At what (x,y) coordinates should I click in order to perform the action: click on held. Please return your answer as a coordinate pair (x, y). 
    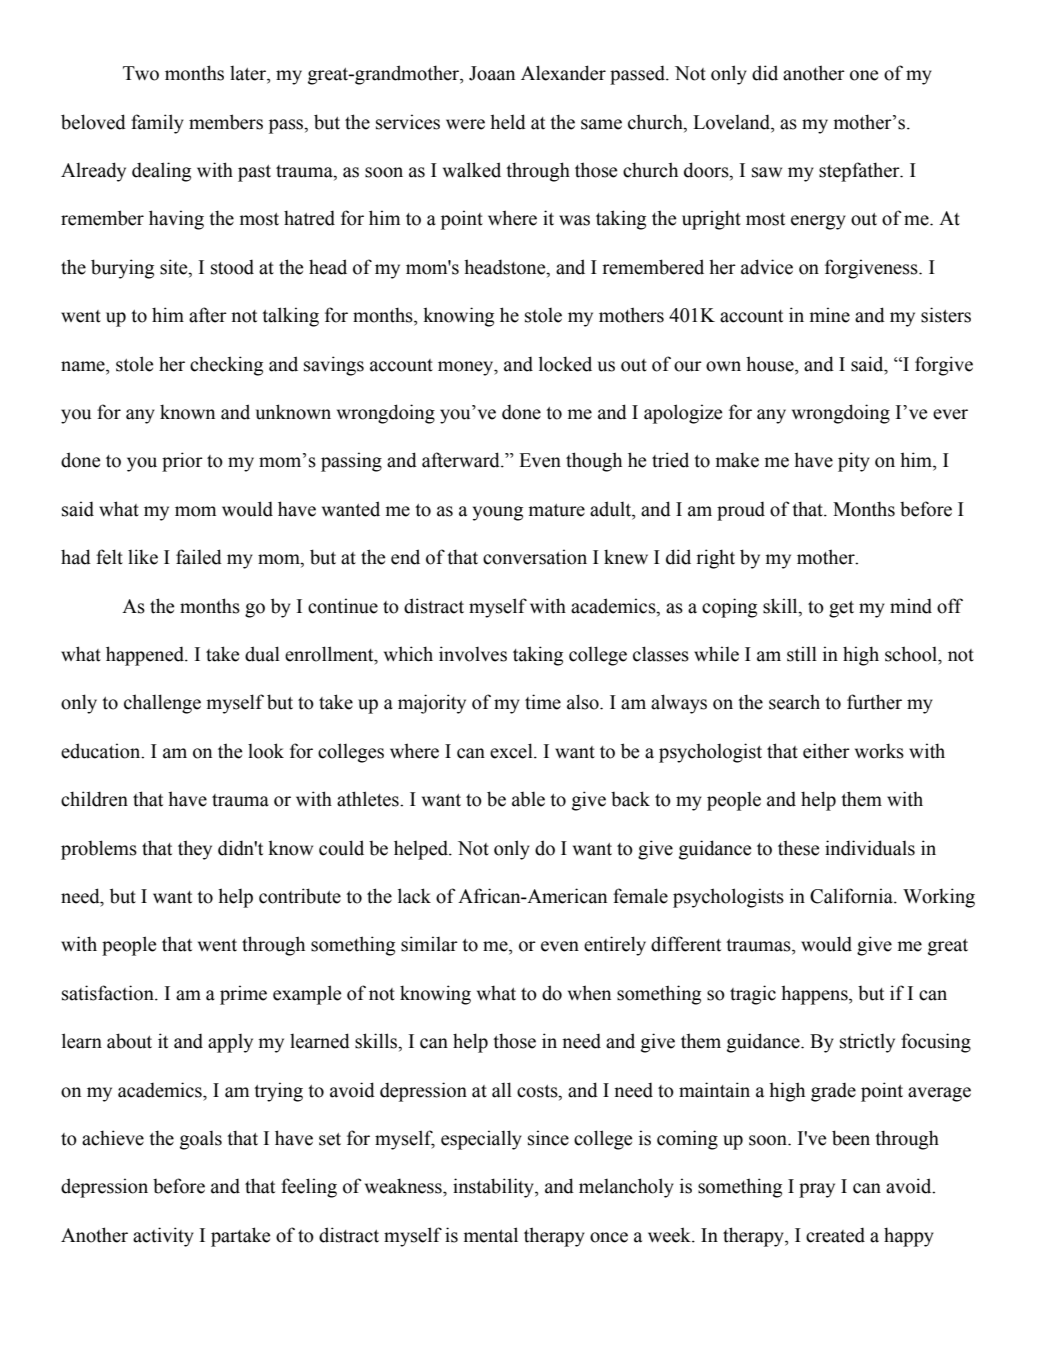
    Looking at the image, I should click on (508, 122).
